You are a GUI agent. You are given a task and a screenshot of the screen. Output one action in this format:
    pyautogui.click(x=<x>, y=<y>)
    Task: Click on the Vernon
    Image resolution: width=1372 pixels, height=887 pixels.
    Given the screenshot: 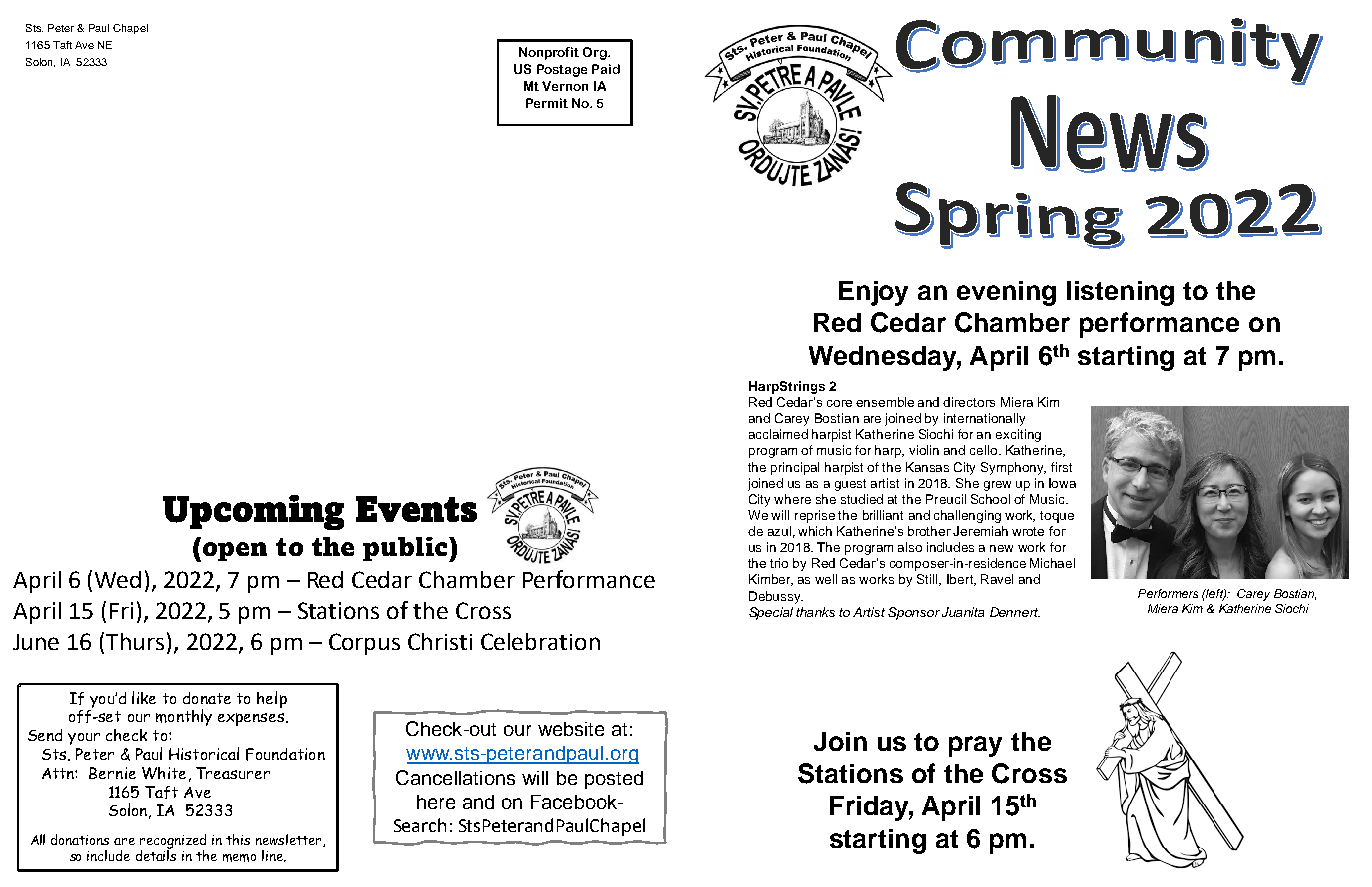 What is the action you would take?
    pyautogui.click(x=565, y=86)
